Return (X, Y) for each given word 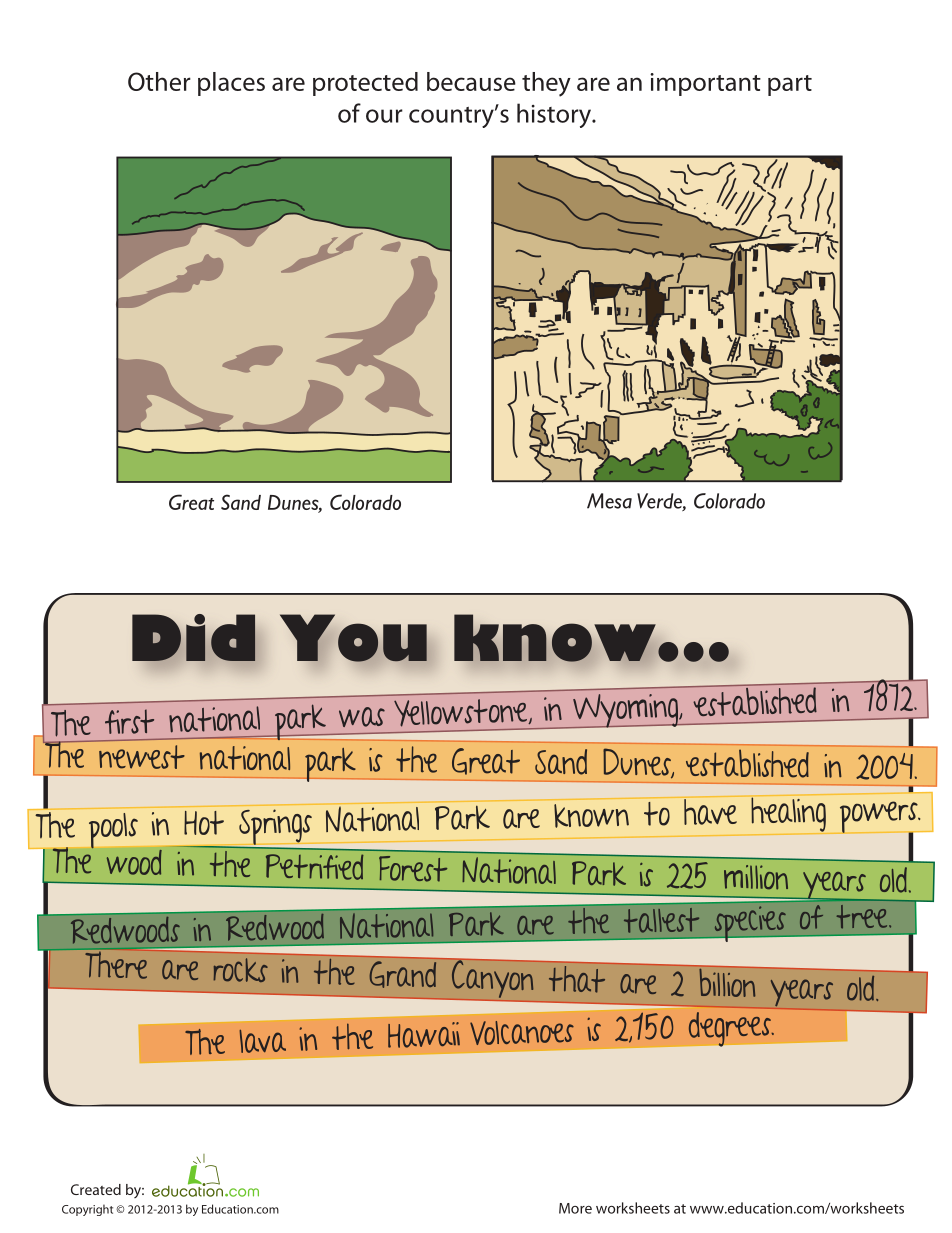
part (790, 85)
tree (863, 917)
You (353, 638)
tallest (661, 920)
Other (159, 81)
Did (194, 639)
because (471, 81)
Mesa (609, 501)
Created (96, 1189)
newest (142, 757)
